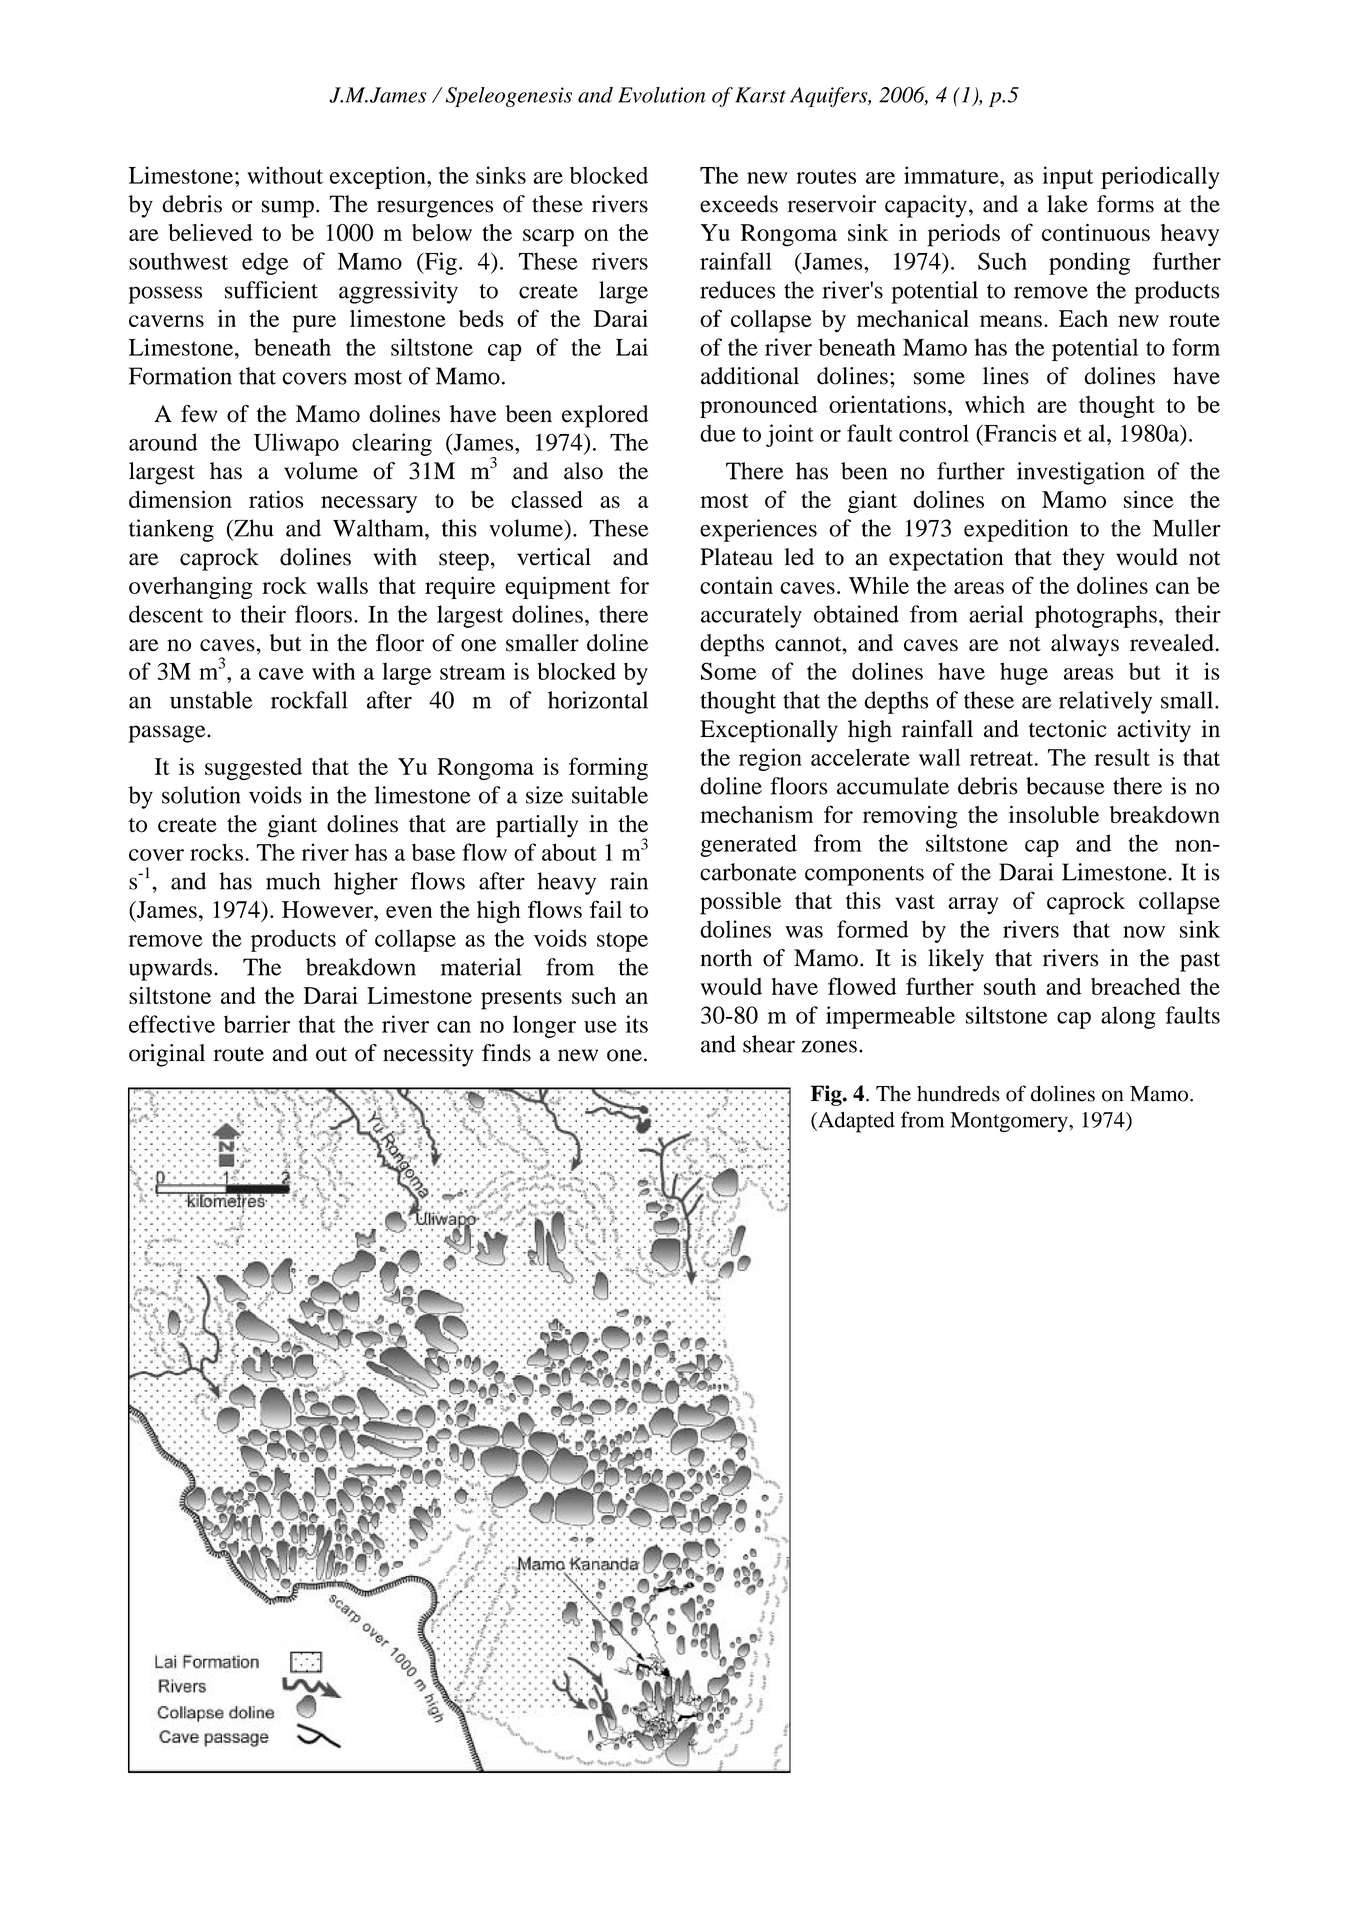 This screenshot has height=1907, width=1348. I want to click on barrier, so click(257, 1024).
